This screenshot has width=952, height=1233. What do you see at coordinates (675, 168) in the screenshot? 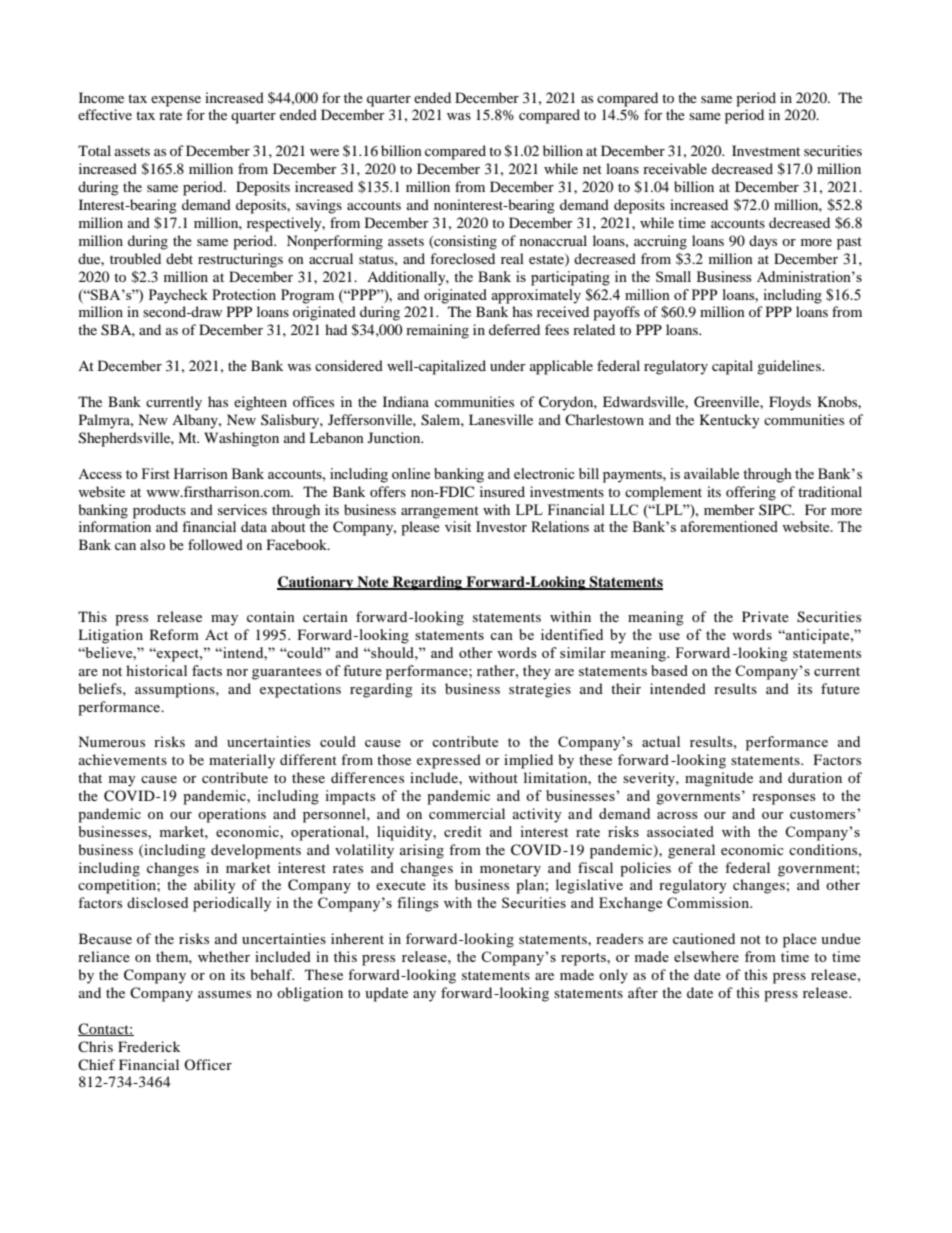
I see `receivable` at bounding box center [675, 168].
